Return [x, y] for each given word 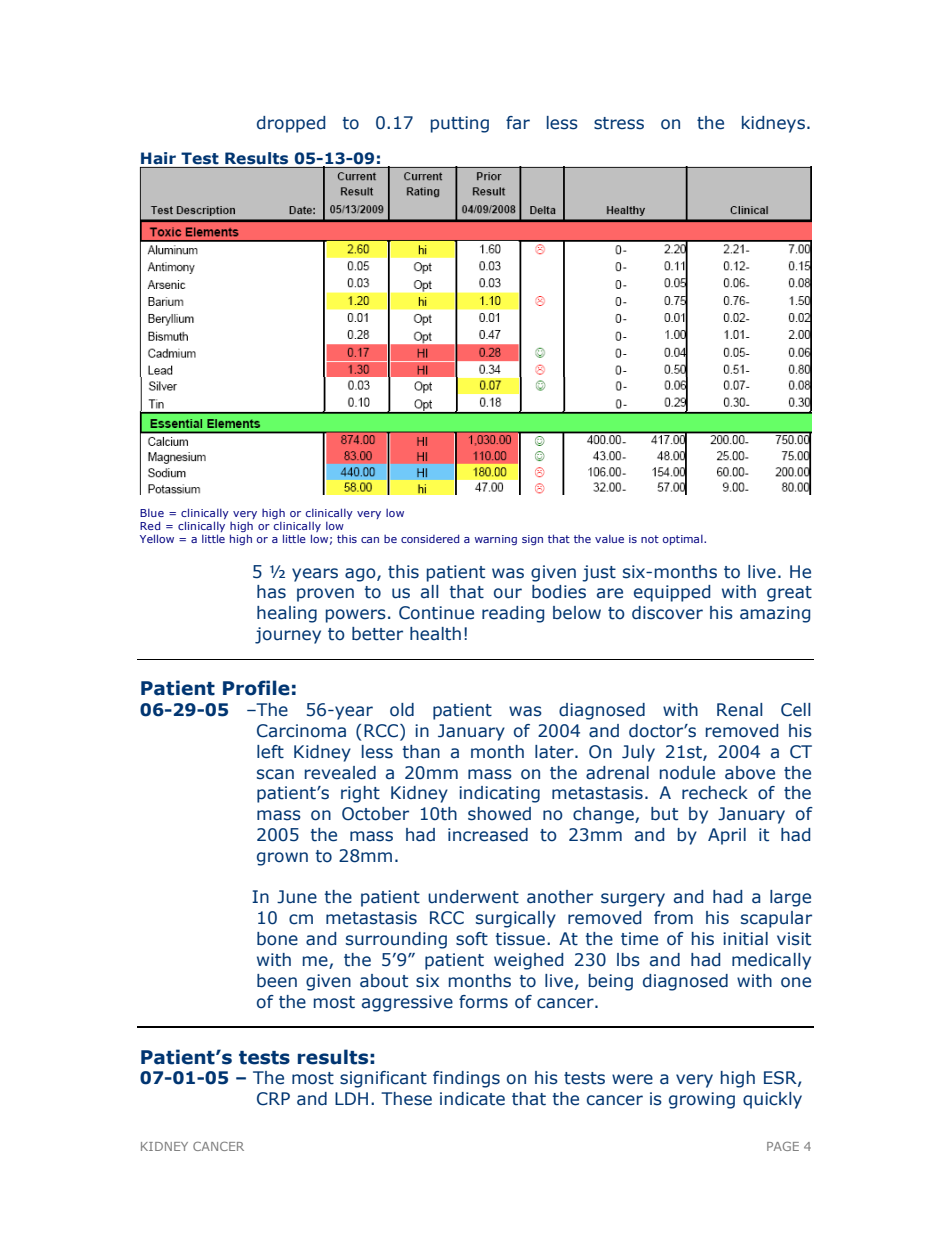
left [270, 752]
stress [619, 123]
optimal [684, 540]
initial [745, 939]
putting [460, 124]
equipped [672, 593]
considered [430, 538]
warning [496, 540]
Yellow [157, 538]
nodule [687, 773]
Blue [152, 513]
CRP [273, 1099]
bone [277, 939]
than [421, 752]
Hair [158, 158]
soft [472, 939]
